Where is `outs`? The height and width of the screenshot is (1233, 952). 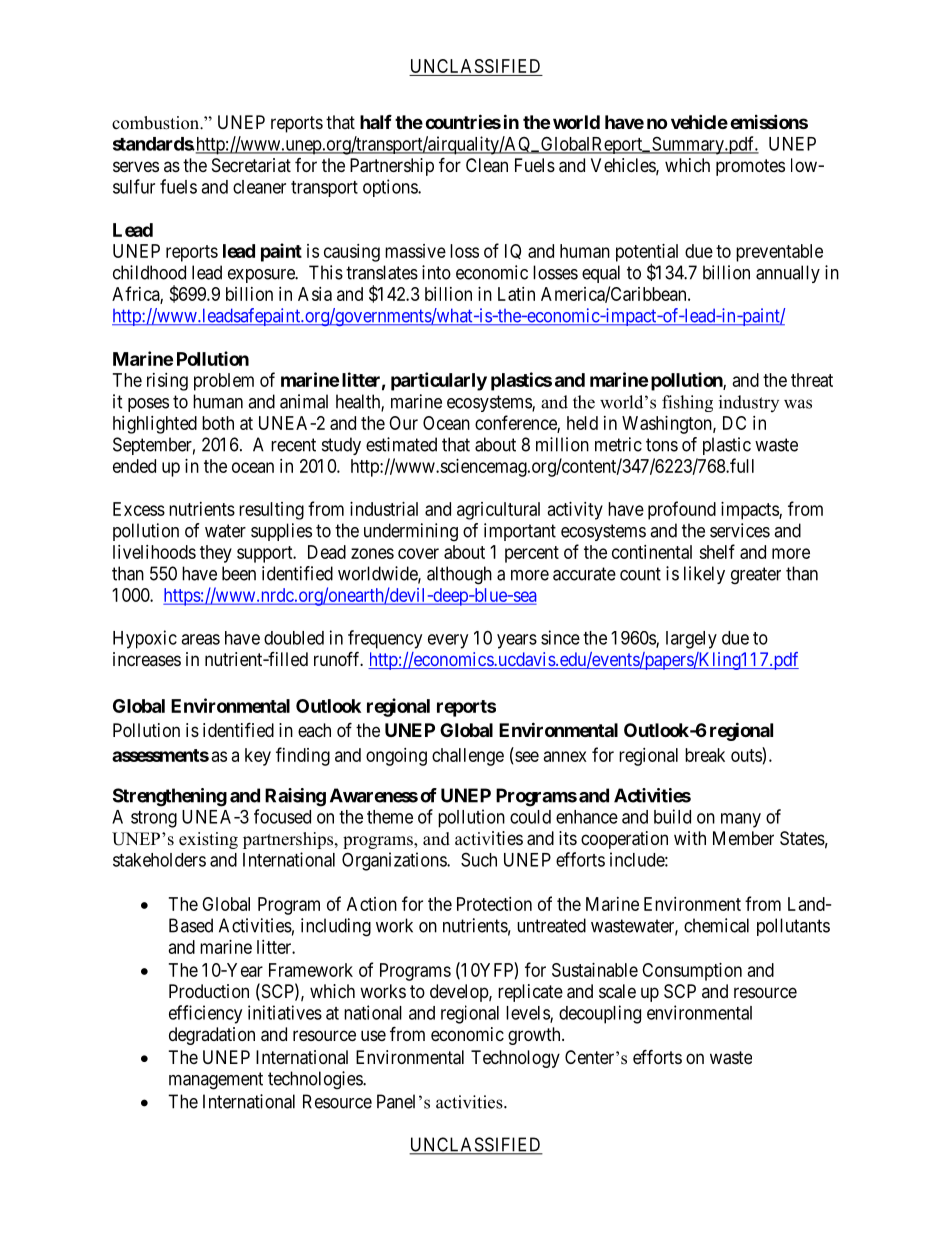
outs is located at coordinates (746, 755).
